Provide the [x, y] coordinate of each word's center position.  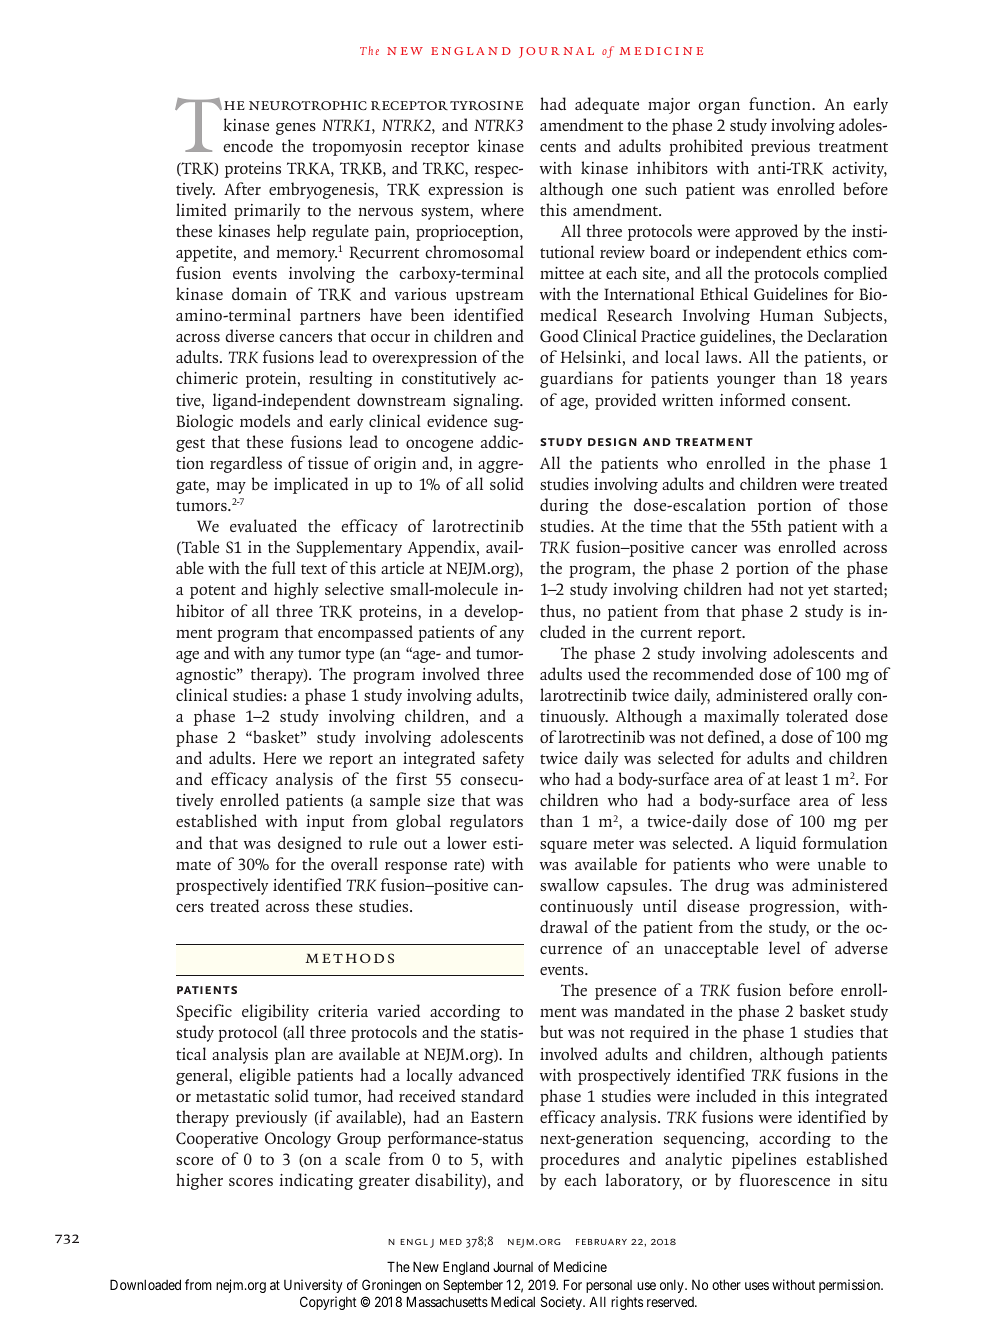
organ [719, 108]
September [473, 1286]
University [313, 1286]
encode [248, 145]
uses [757, 1286]
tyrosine [486, 105]
